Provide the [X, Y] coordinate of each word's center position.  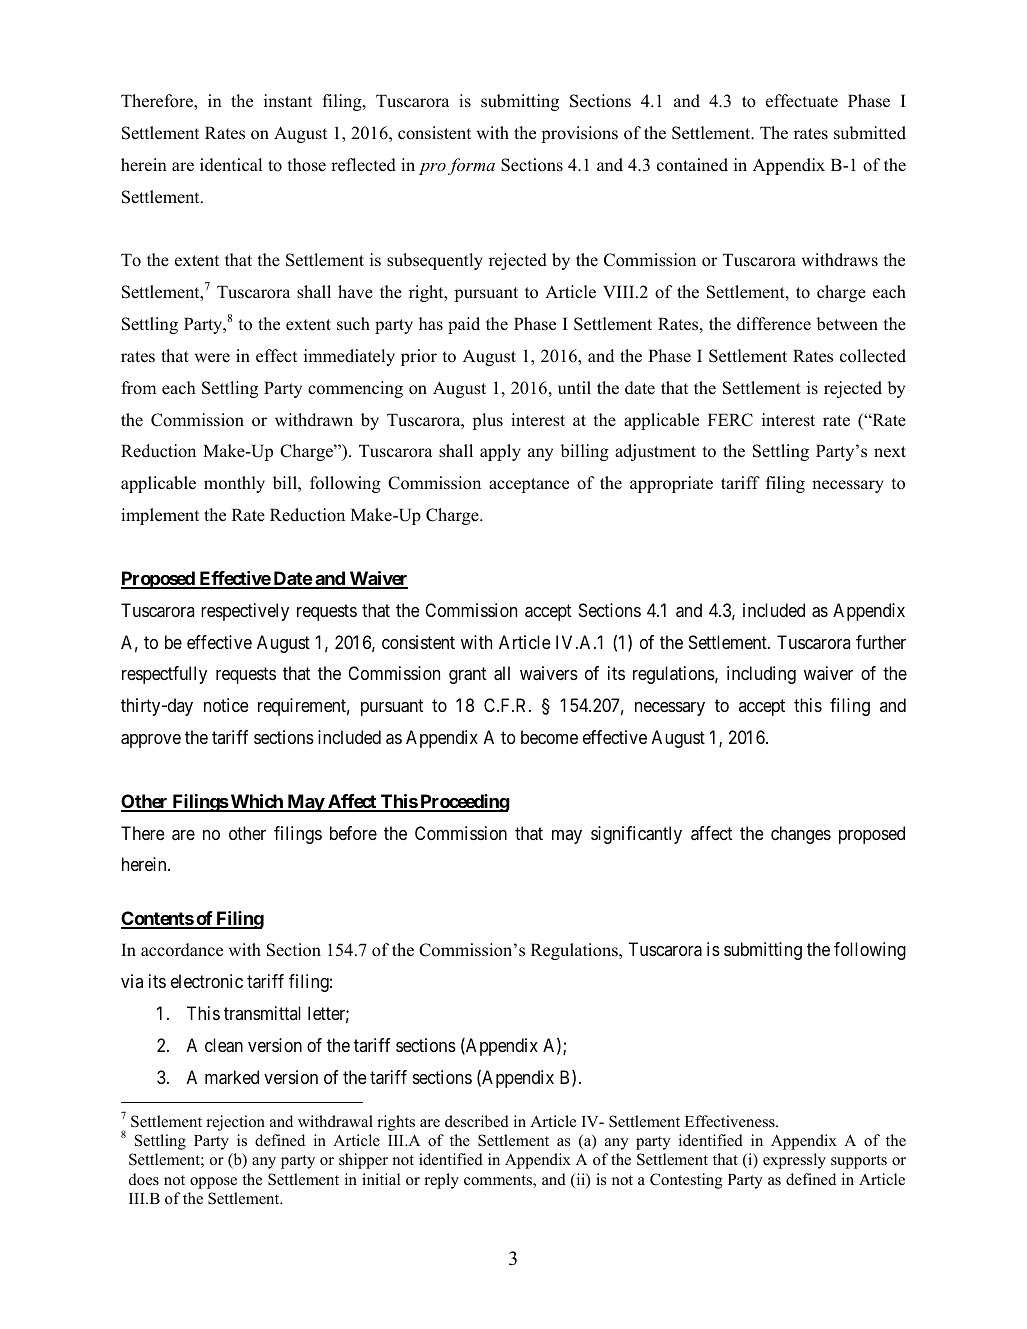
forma [471, 166]
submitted [870, 133]
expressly [794, 1161]
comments [499, 1181]
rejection [235, 1123]
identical [231, 165]
